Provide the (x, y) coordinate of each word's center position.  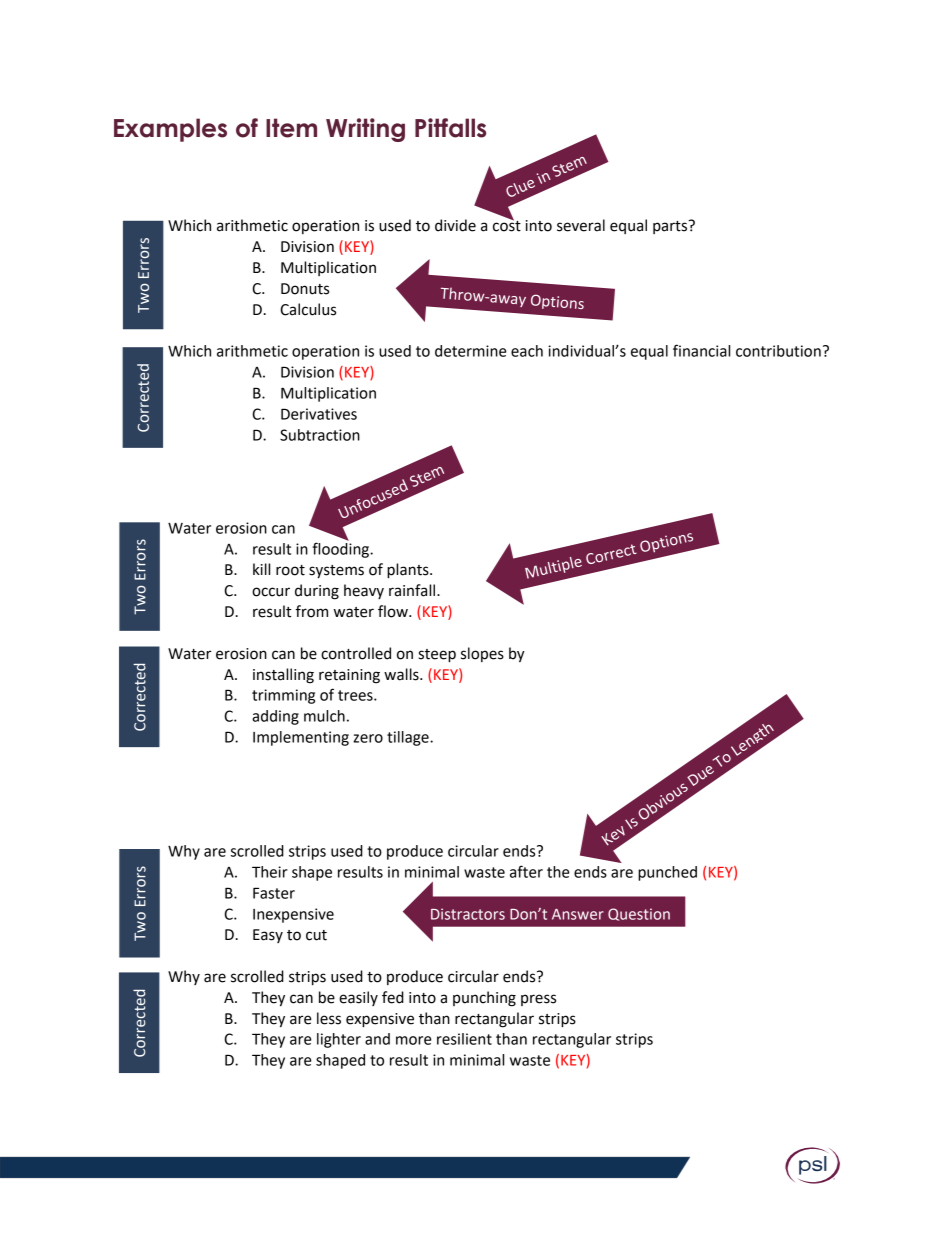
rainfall (413, 590)
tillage (409, 738)
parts (670, 227)
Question (639, 914)
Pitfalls (450, 128)
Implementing (301, 738)
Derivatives (319, 414)
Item (291, 128)
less (329, 1018)
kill (261, 569)
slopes (482, 654)
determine (470, 351)
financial (701, 350)
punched (667, 873)
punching (484, 999)
